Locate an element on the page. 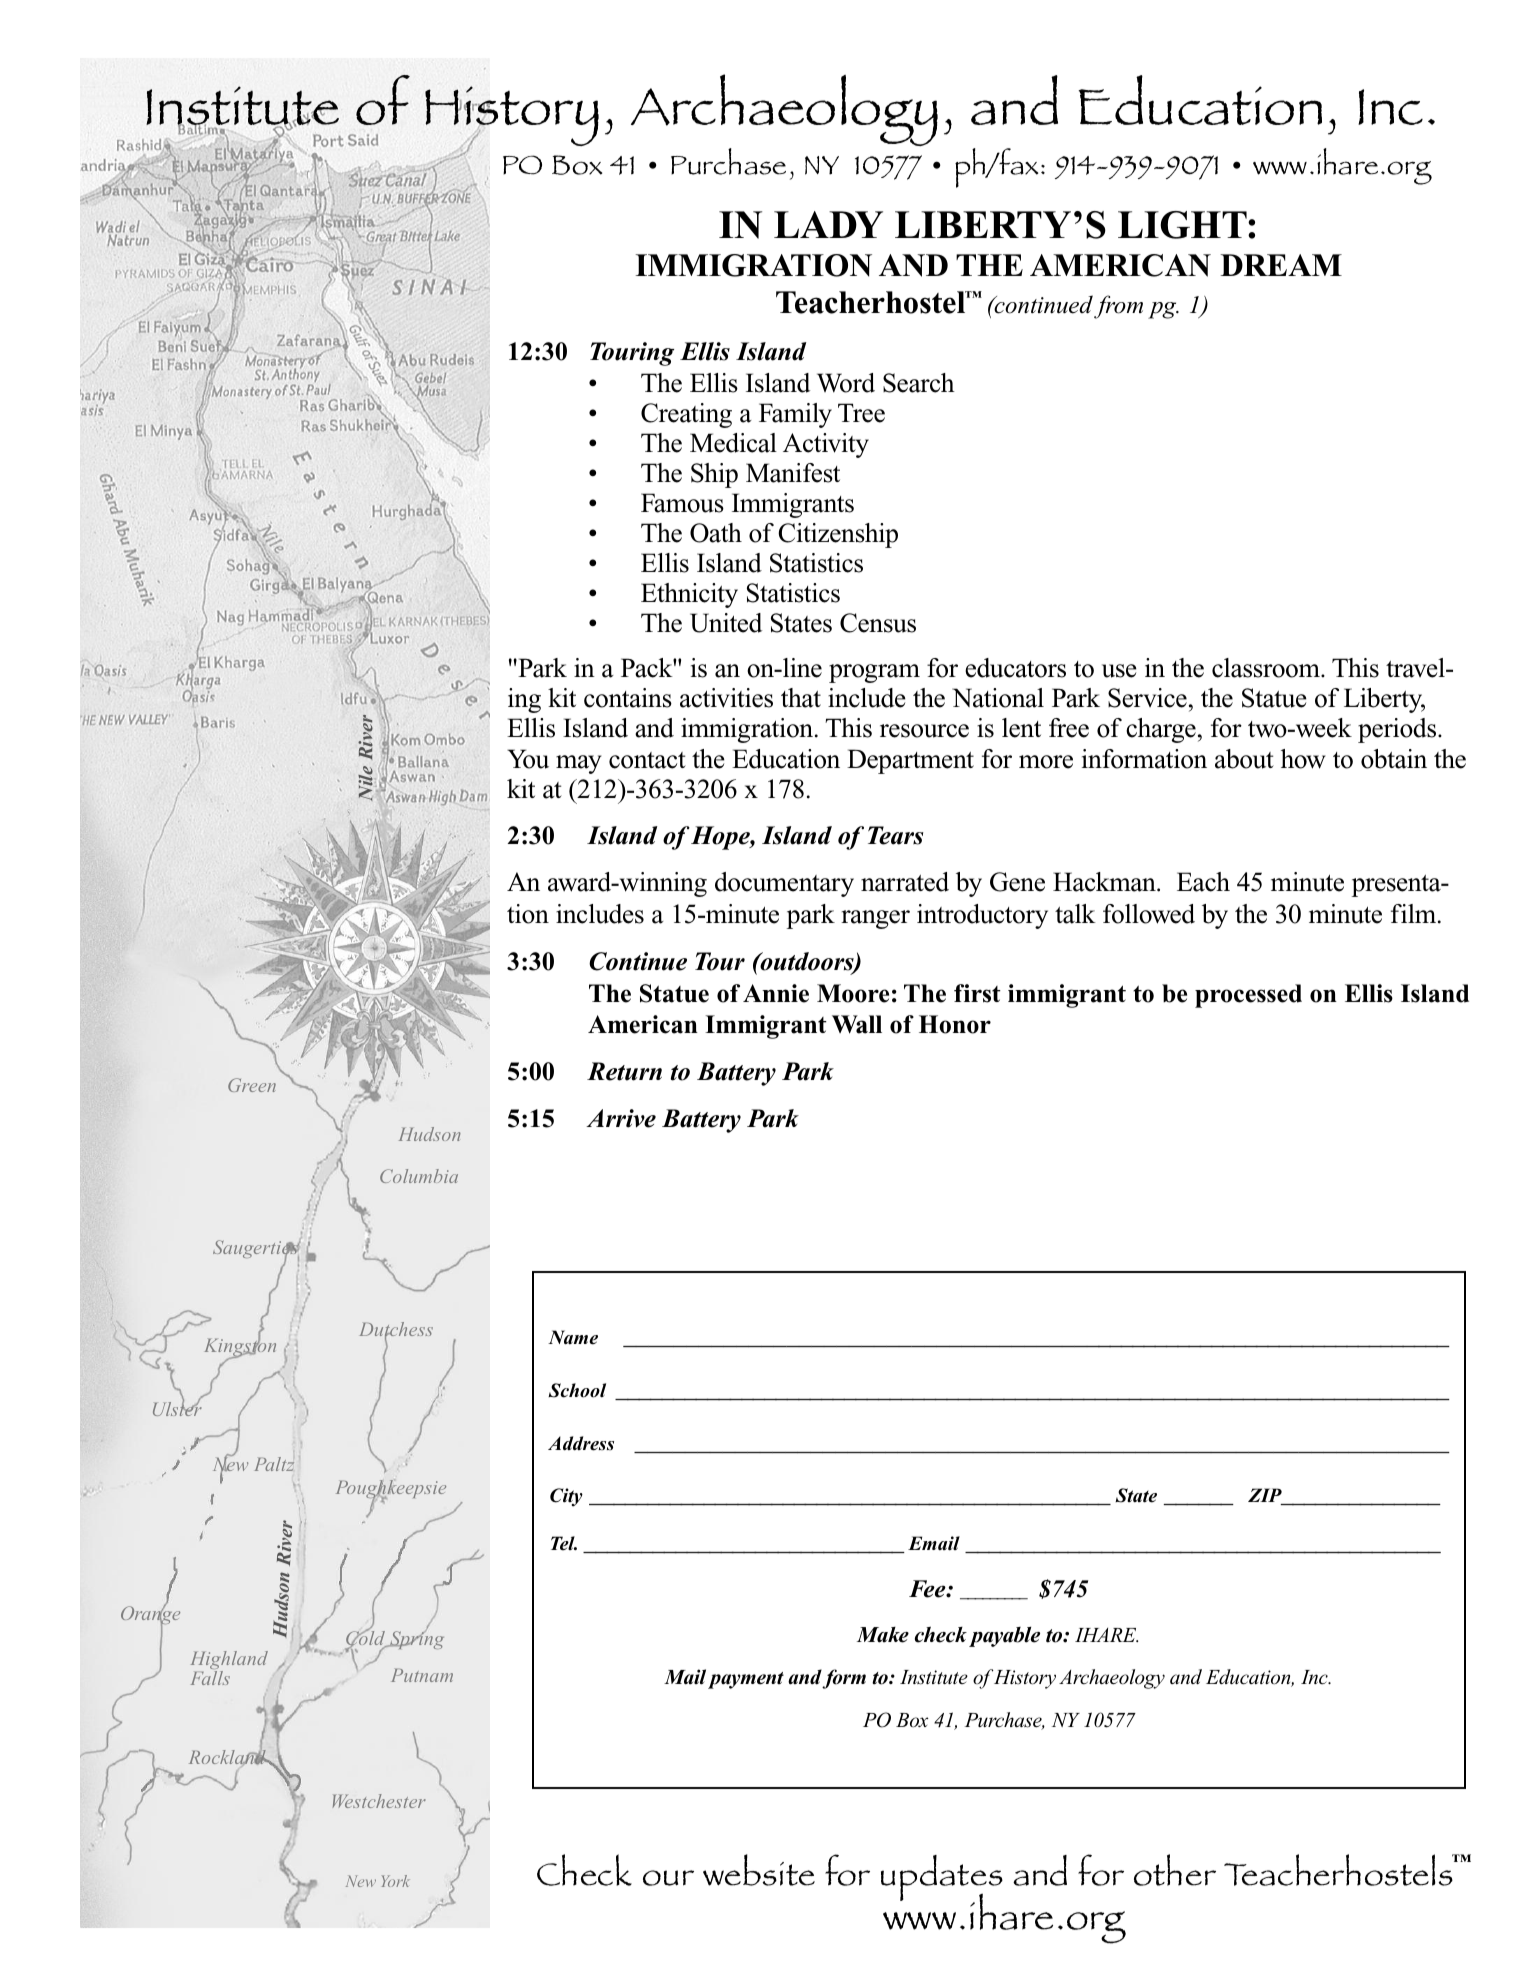  classroom is located at coordinates (1267, 668).
